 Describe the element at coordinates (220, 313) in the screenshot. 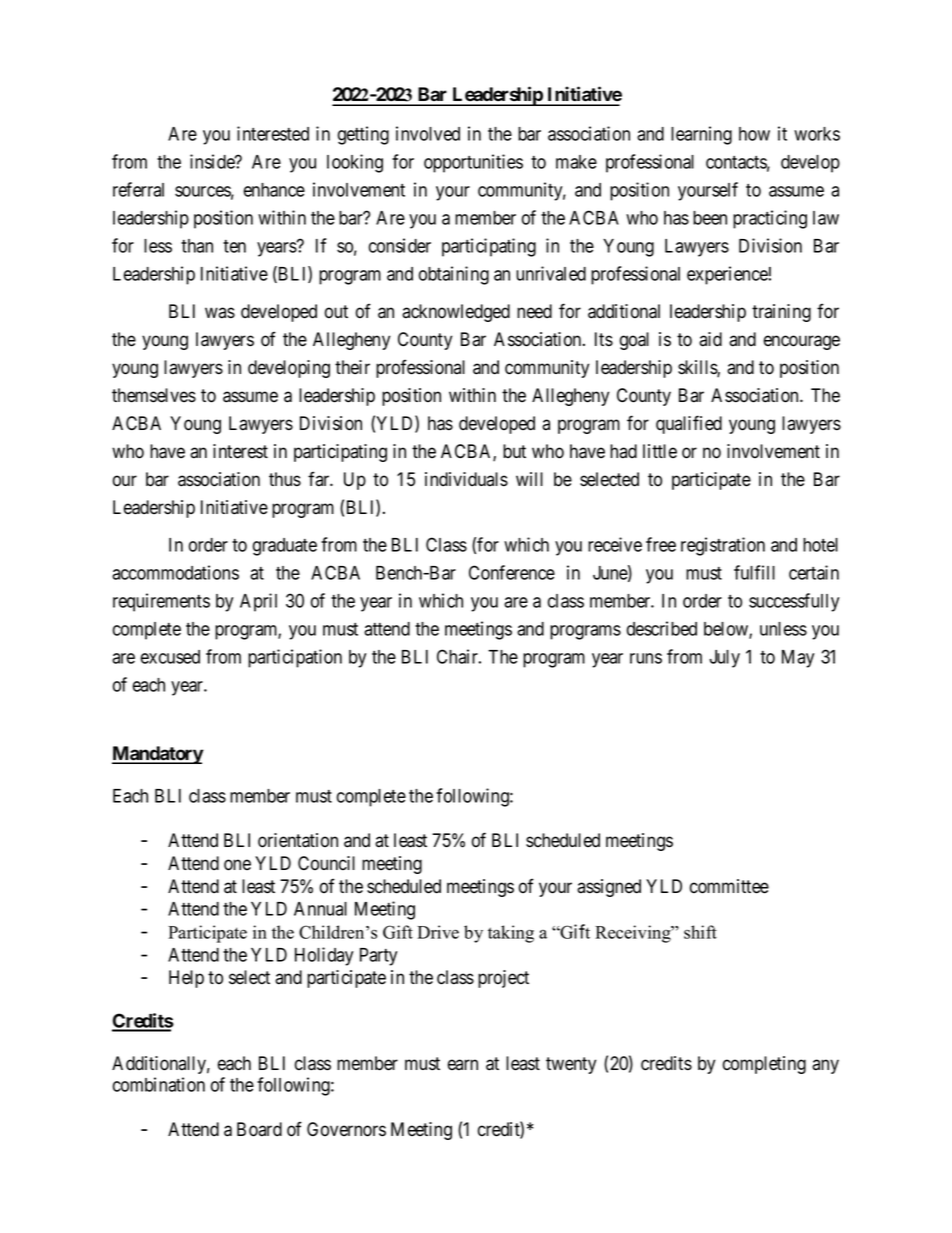

I see `was` at that location.
